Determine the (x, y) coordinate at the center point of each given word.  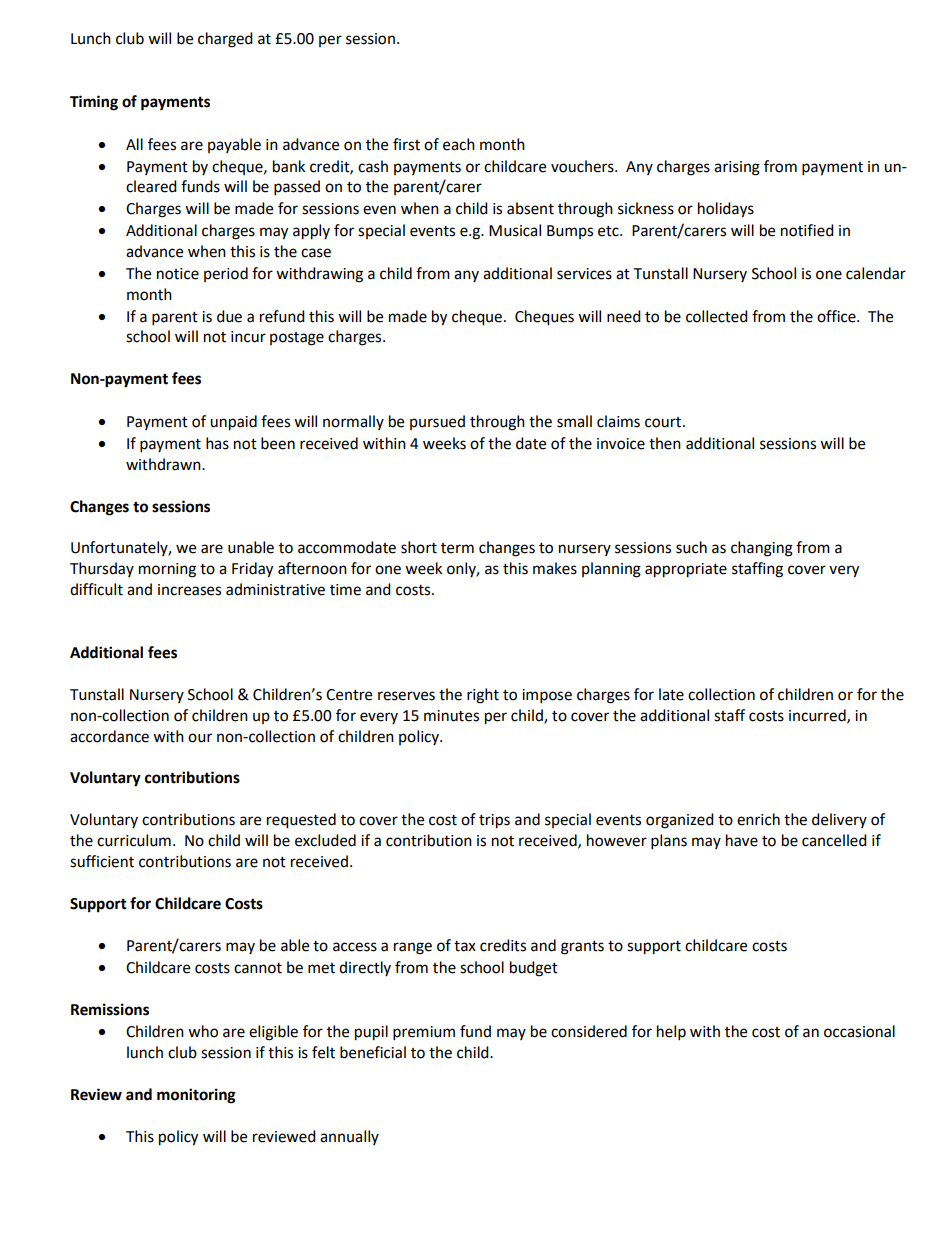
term (457, 548)
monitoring (196, 1096)
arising (737, 168)
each (459, 144)
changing (762, 549)
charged (225, 40)
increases (189, 590)
